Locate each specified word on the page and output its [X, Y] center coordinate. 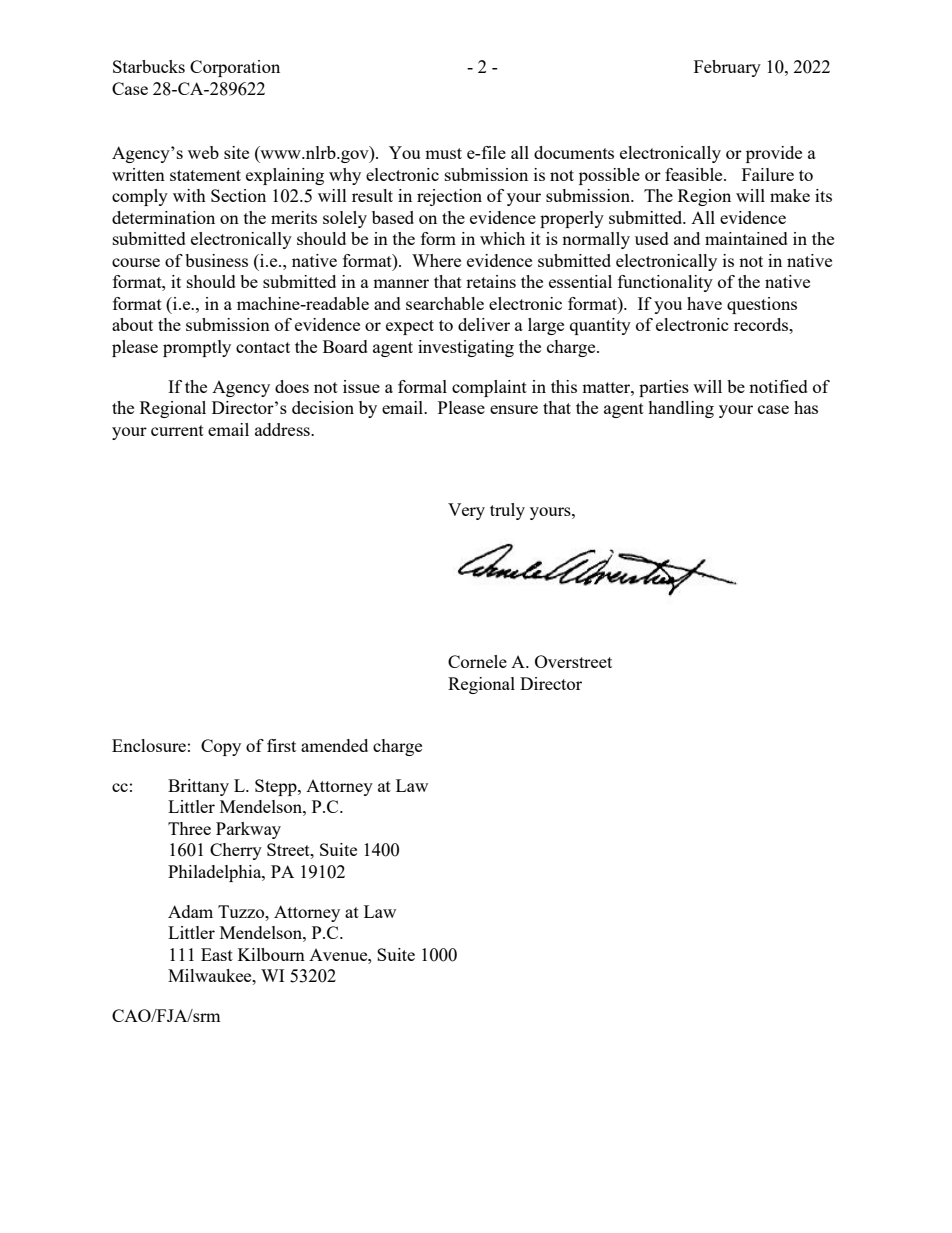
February [727, 68]
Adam [190, 911]
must [443, 153]
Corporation [235, 68]
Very [466, 511]
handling [681, 409]
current [177, 430]
